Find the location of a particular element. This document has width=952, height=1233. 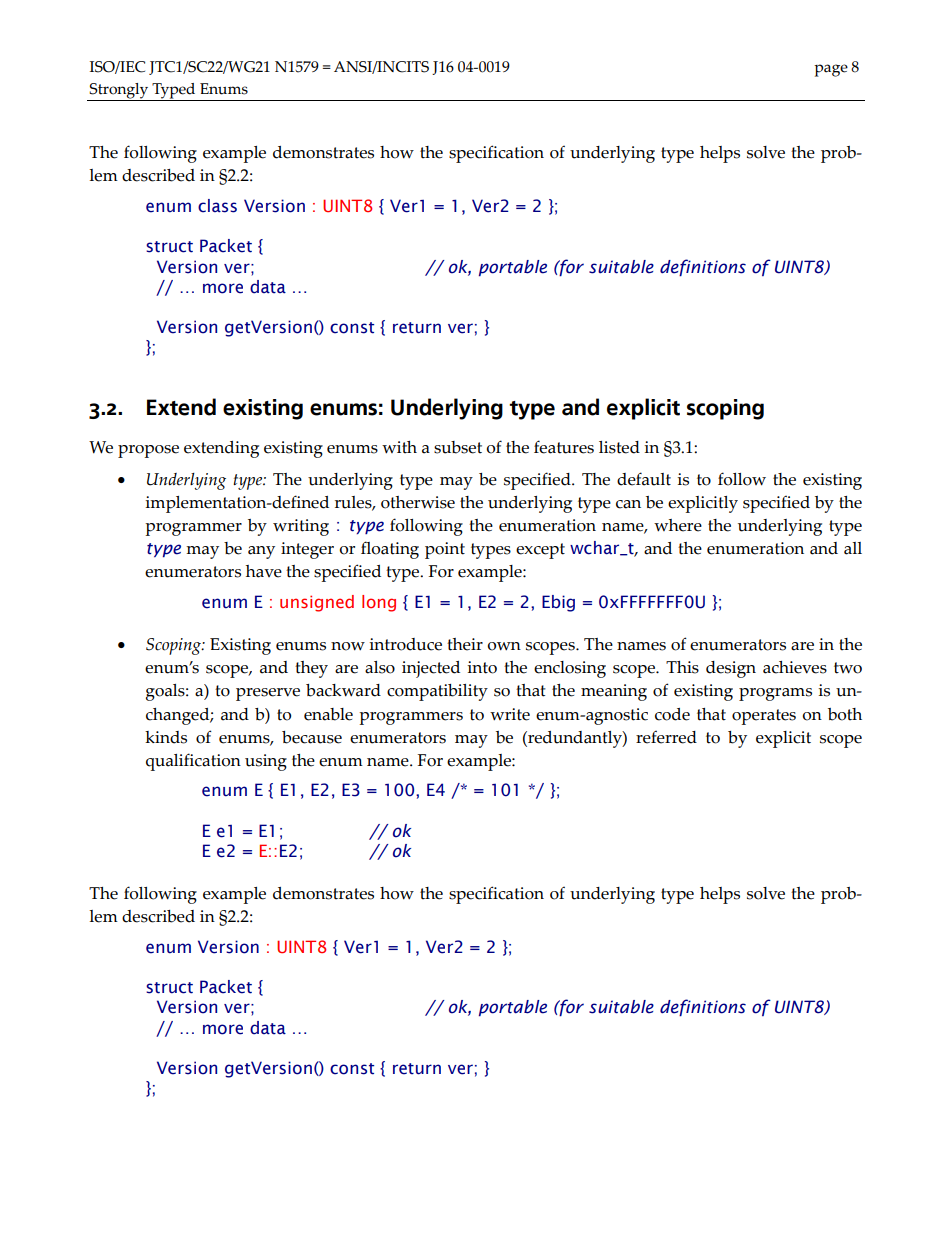

kinds is located at coordinates (166, 737).
